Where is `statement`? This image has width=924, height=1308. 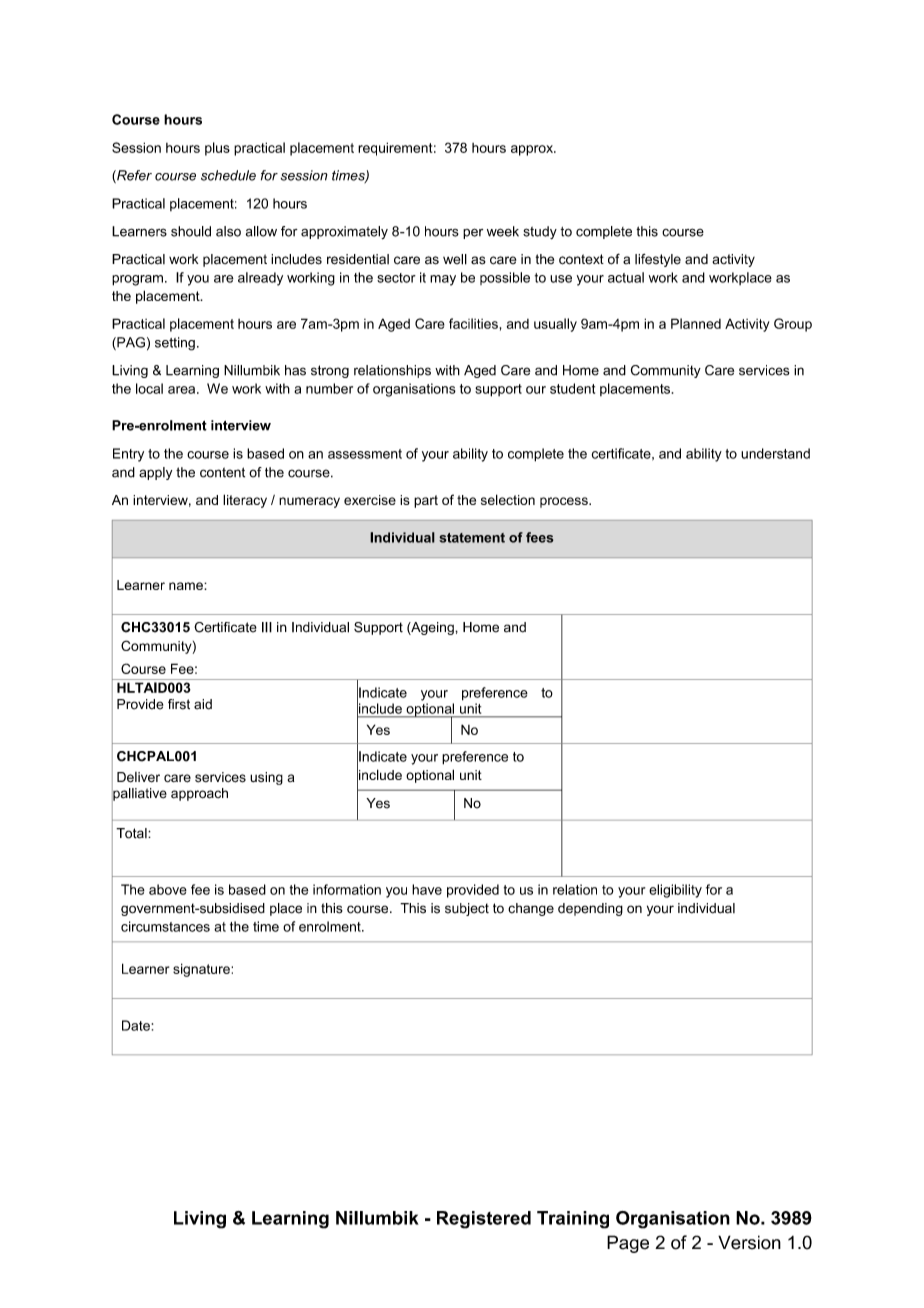
statement is located at coordinates (472, 538).
